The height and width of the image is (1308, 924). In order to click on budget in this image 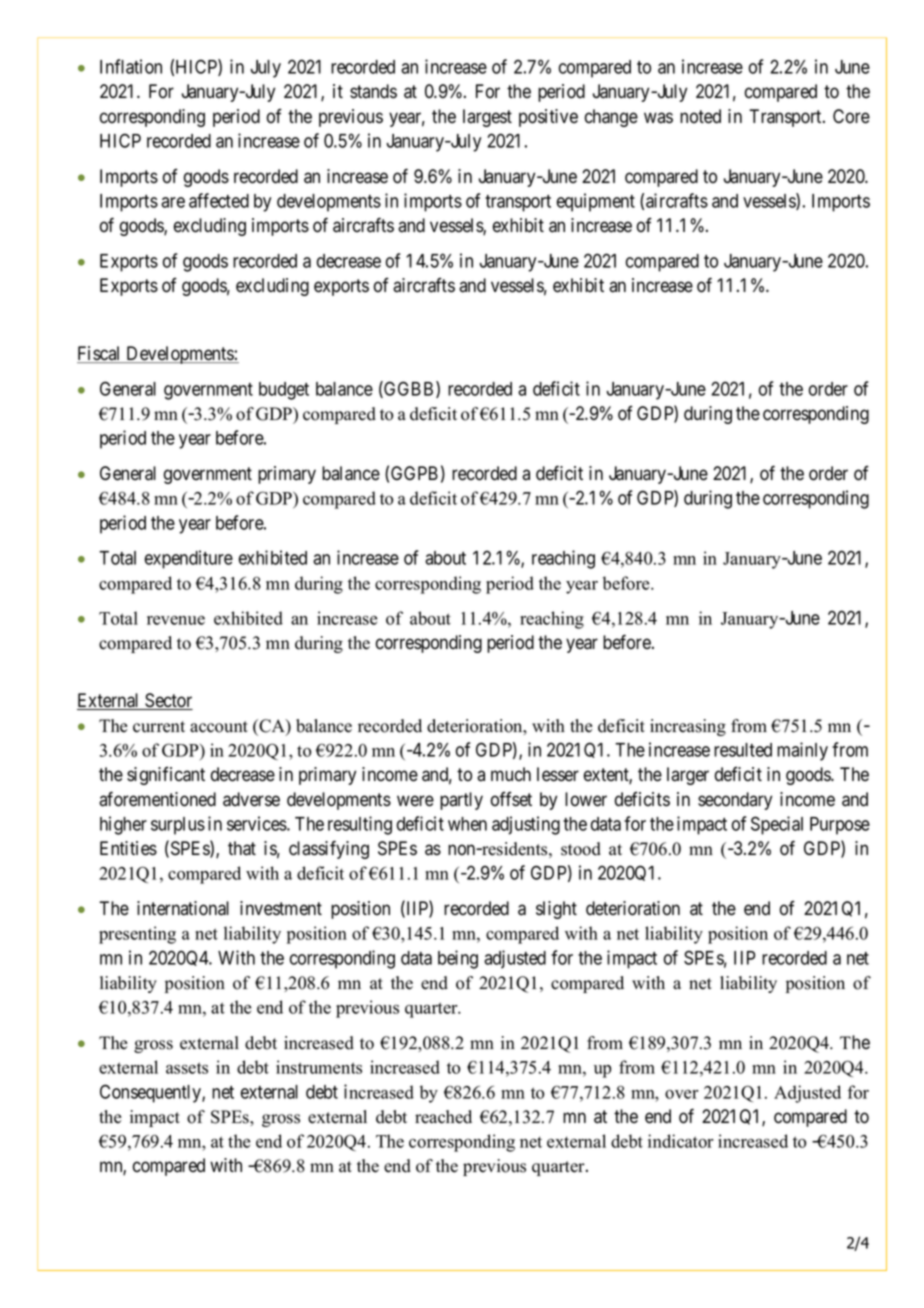, I will do `click(284, 391)`.
